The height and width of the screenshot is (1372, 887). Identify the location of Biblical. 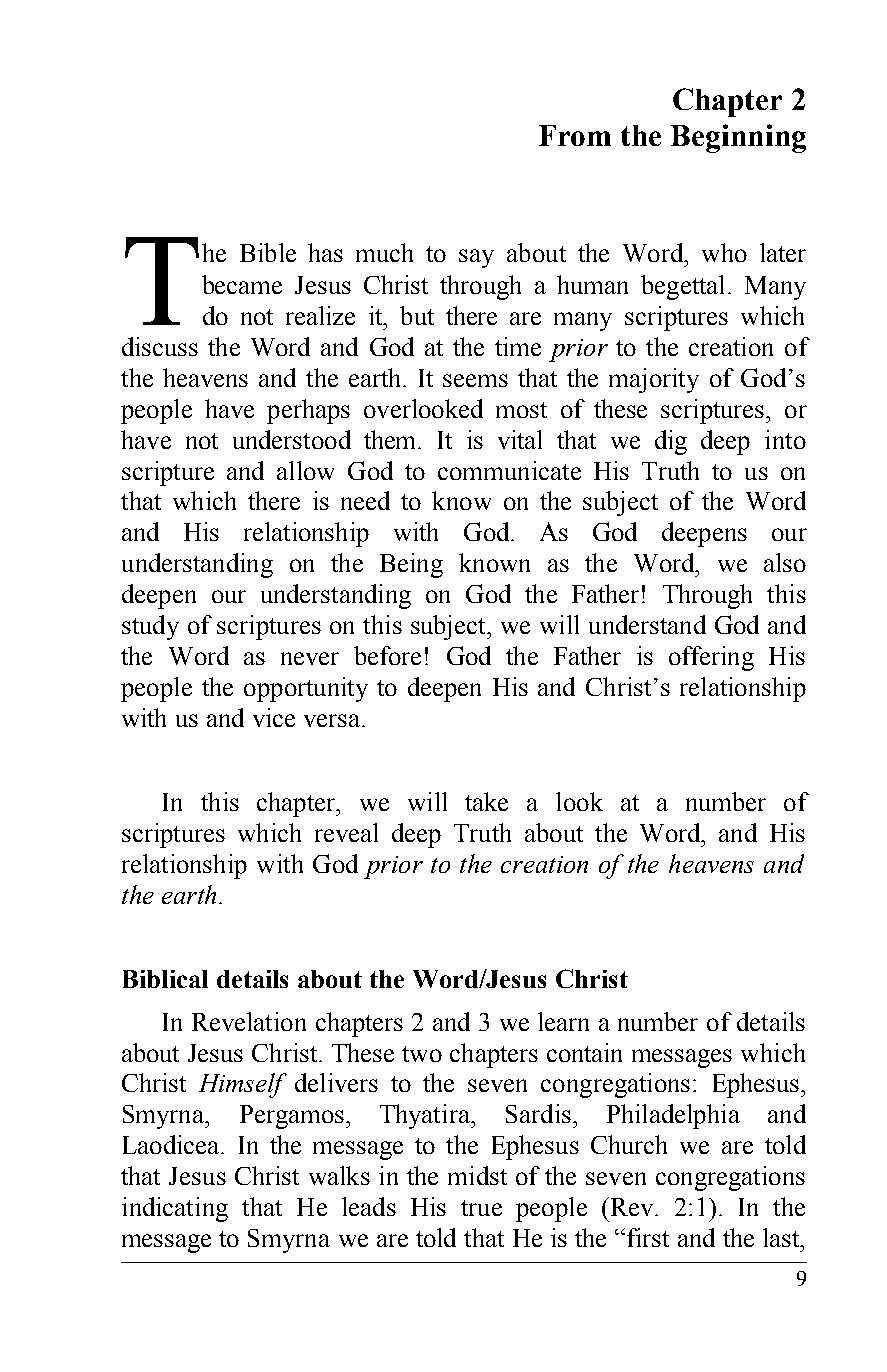
(165, 979).
